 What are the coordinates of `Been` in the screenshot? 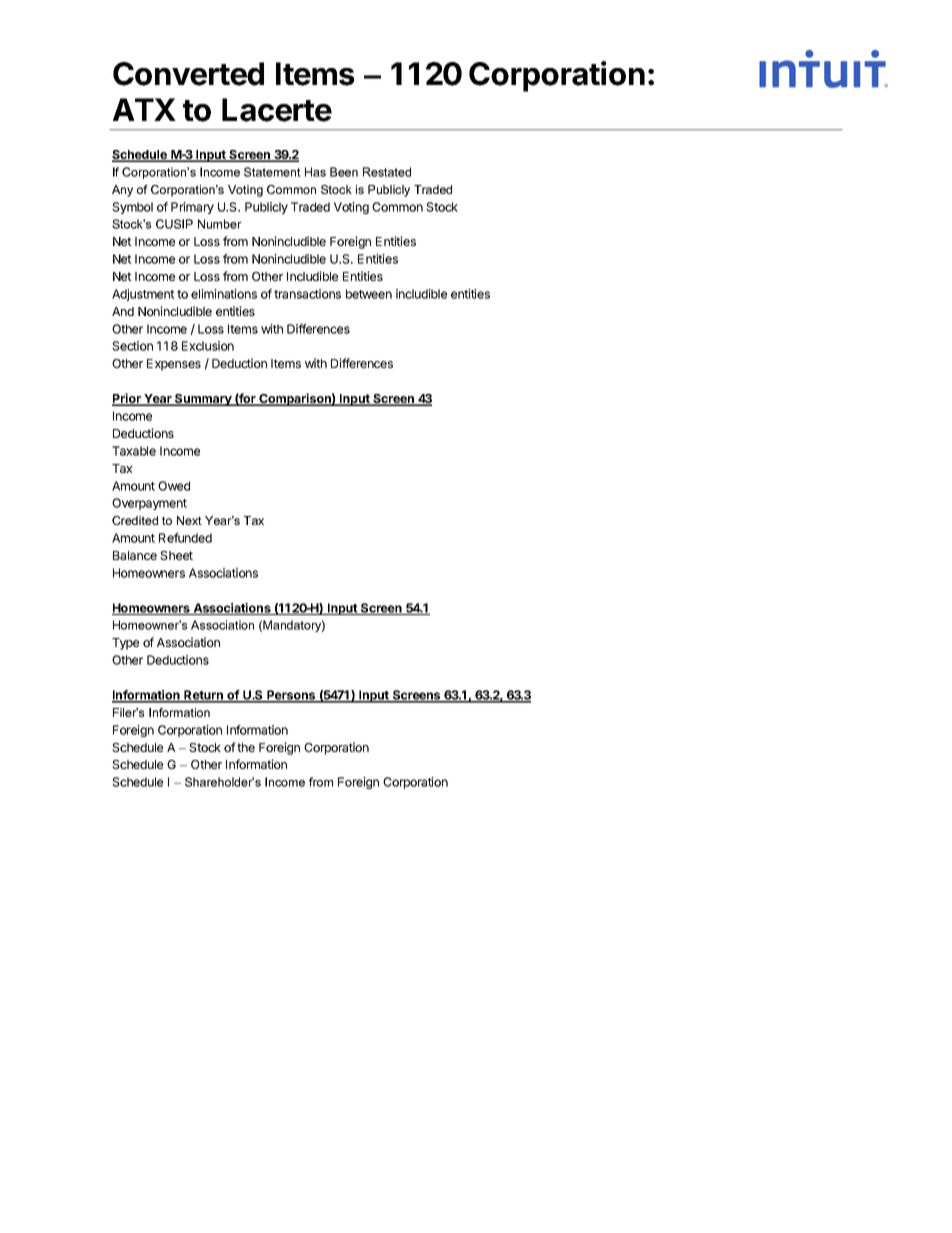 It's located at (344, 172).
